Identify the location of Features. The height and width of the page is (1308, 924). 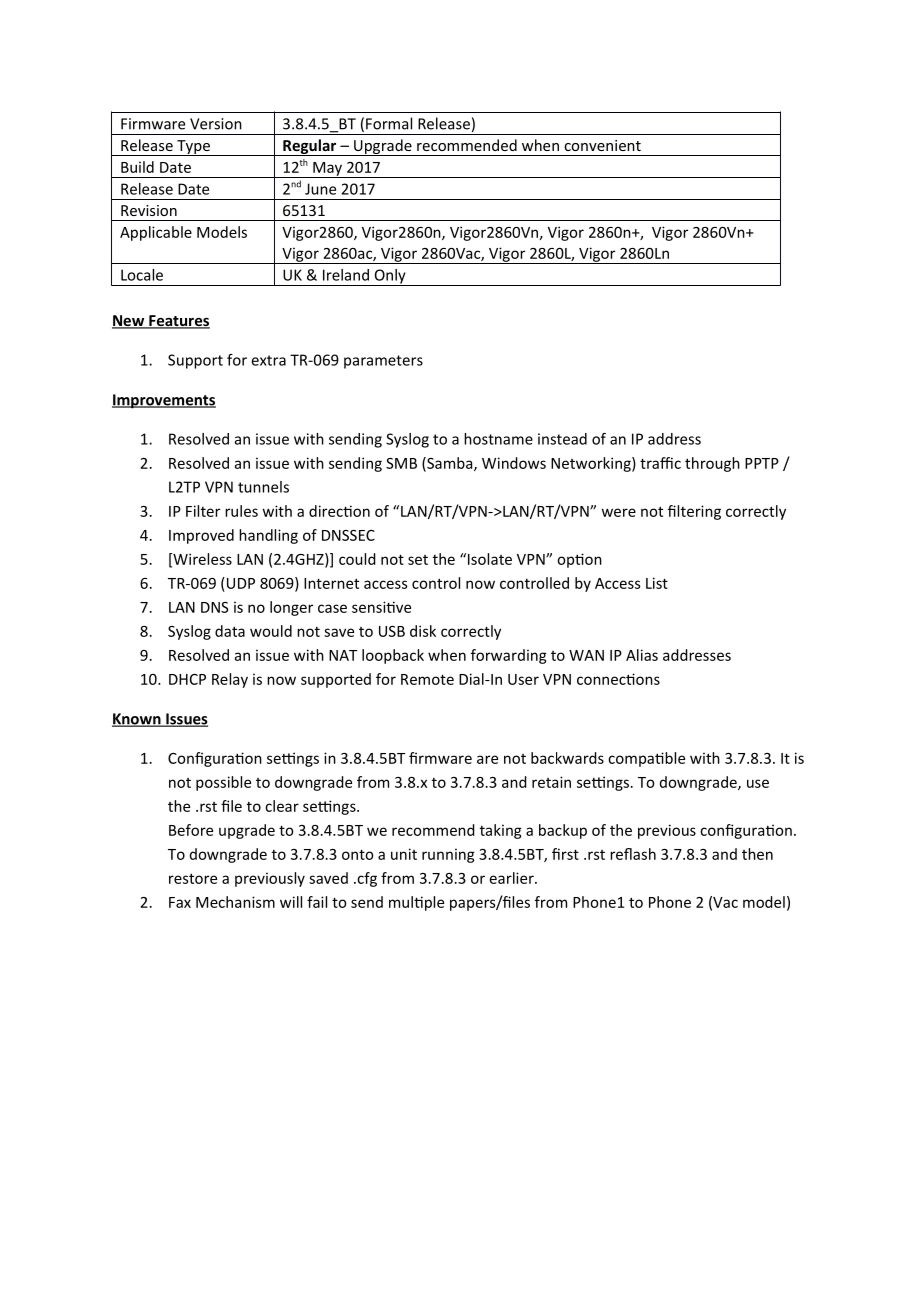
(178, 322).
